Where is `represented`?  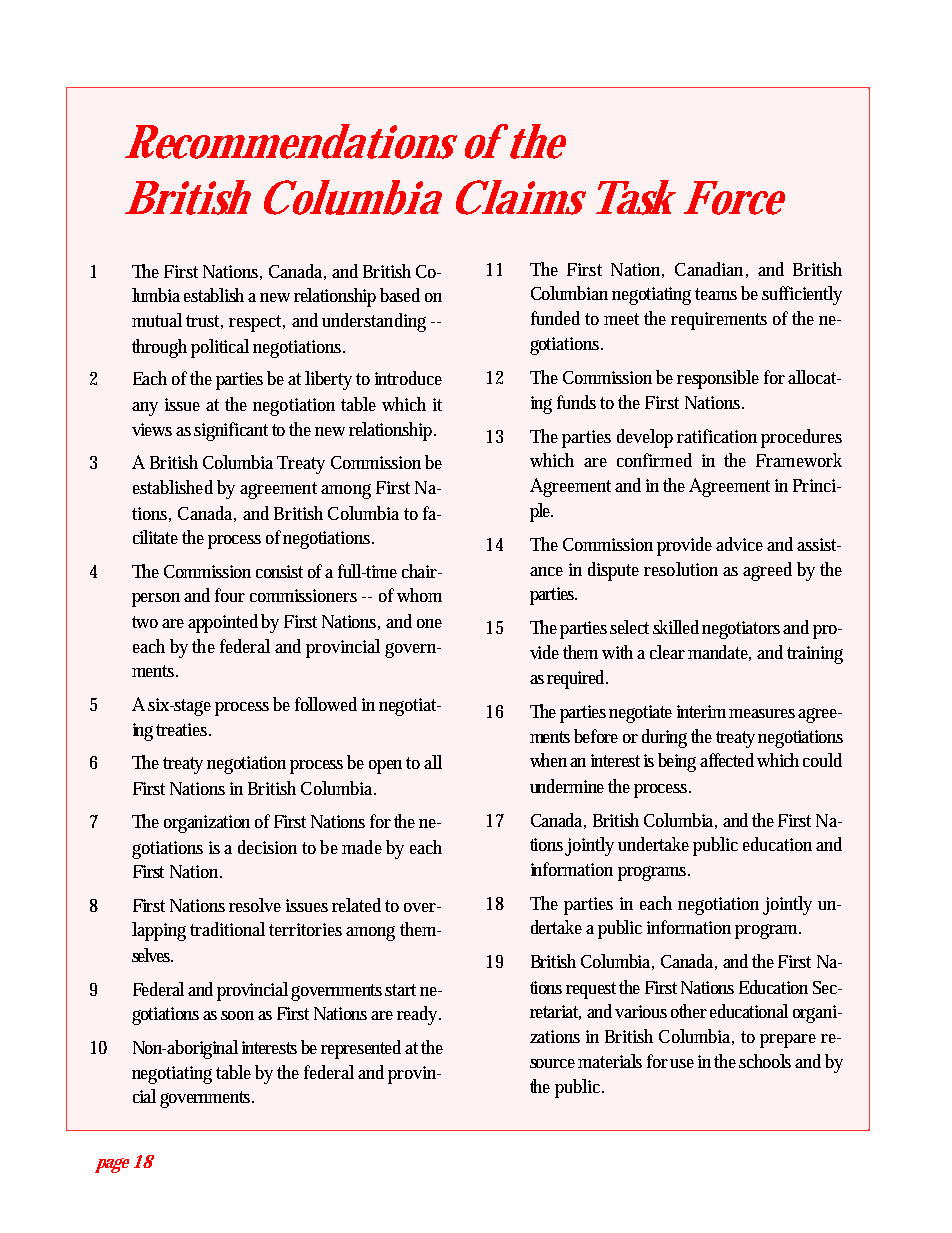
represented is located at coordinates (363, 1049).
